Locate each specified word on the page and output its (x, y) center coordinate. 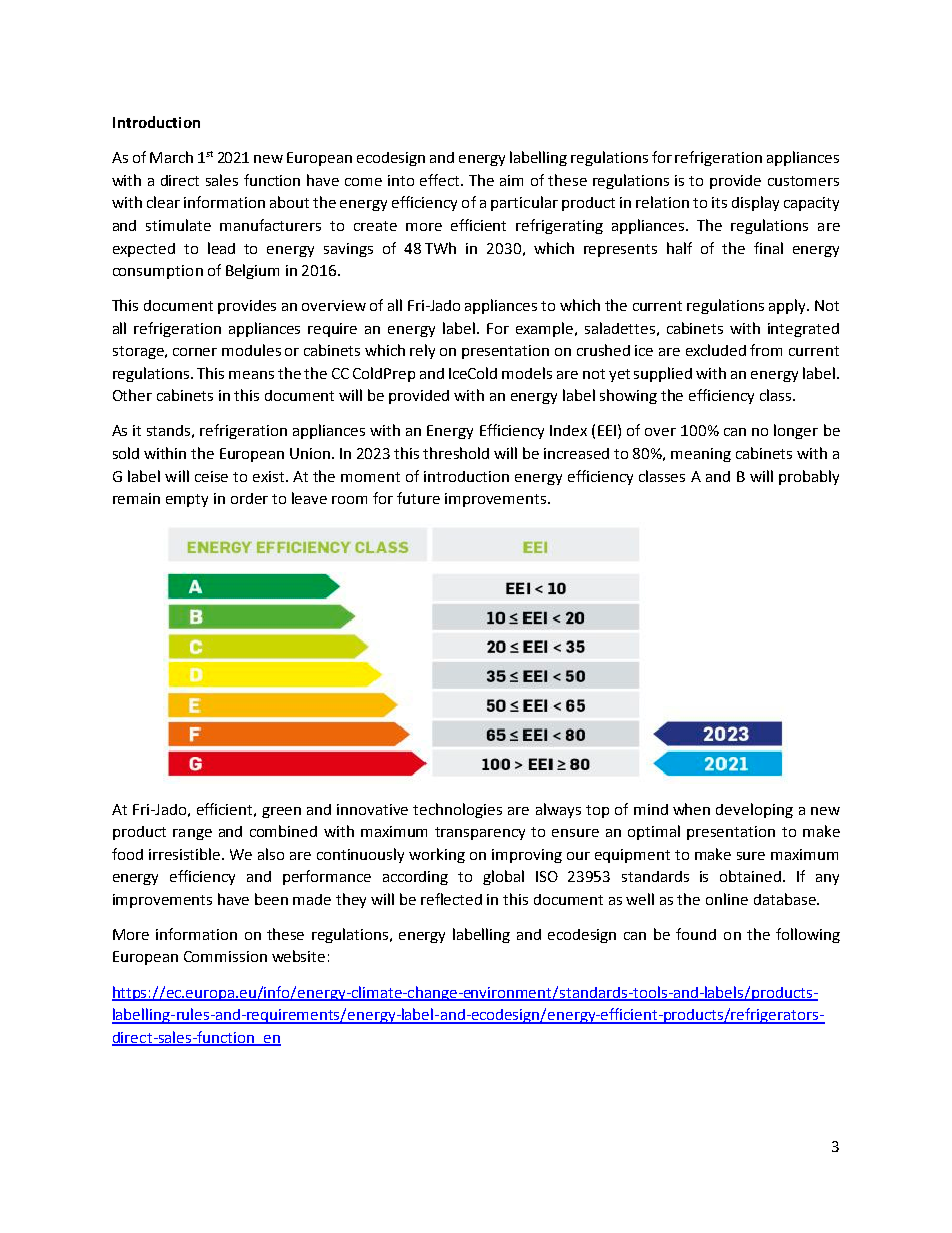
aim (511, 180)
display (755, 203)
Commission (225, 956)
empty (187, 500)
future (418, 498)
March (171, 157)
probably (809, 477)
